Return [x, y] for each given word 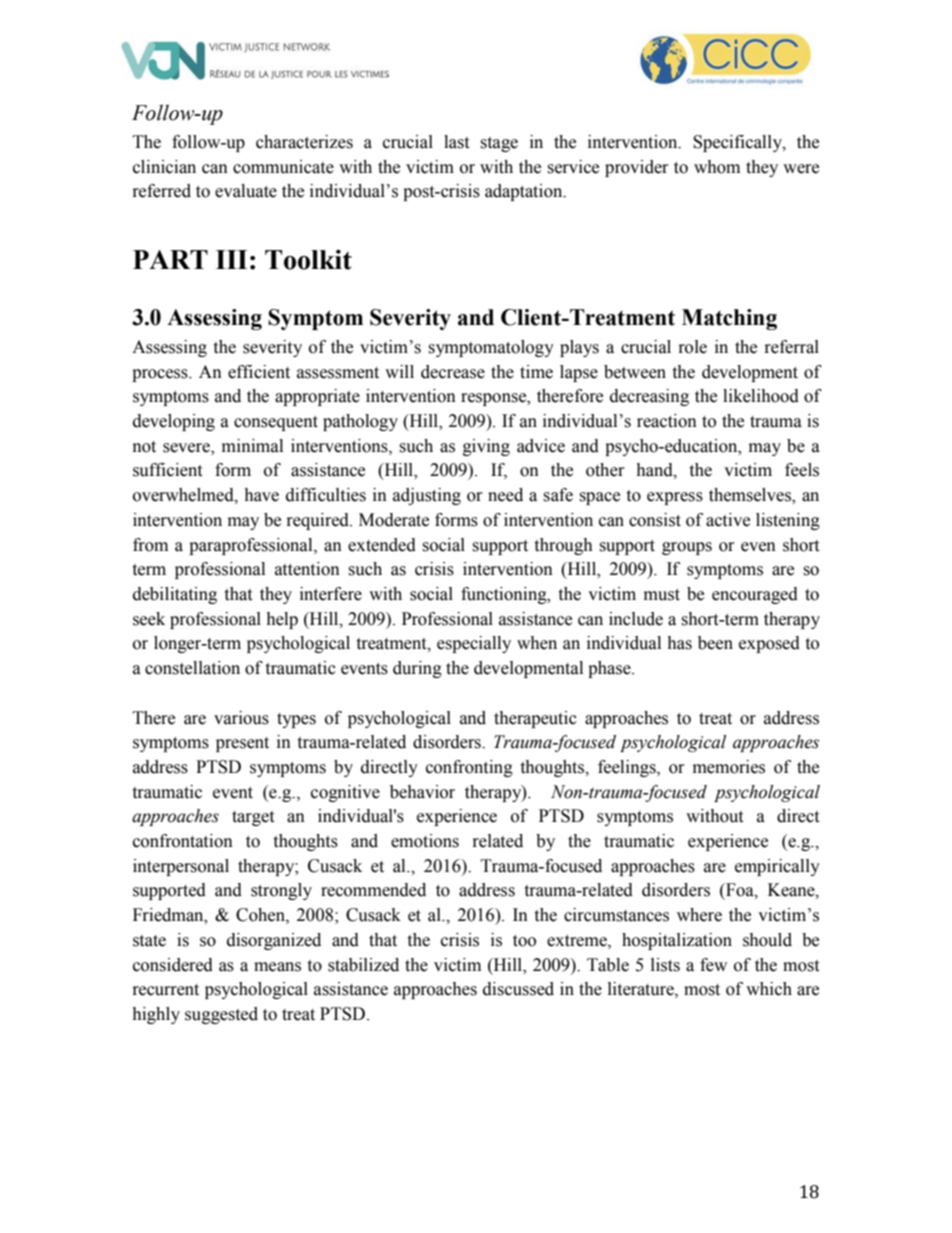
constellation [192, 668]
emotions [425, 841]
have [261, 495]
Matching [729, 319]
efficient [259, 372]
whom [717, 167]
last [456, 142]
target [253, 818]
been [715, 643]
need [505, 495]
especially [474, 644]
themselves [751, 496]
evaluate [246, 191]
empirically [777, 867]
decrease [453, 372]
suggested [221, 1015]
